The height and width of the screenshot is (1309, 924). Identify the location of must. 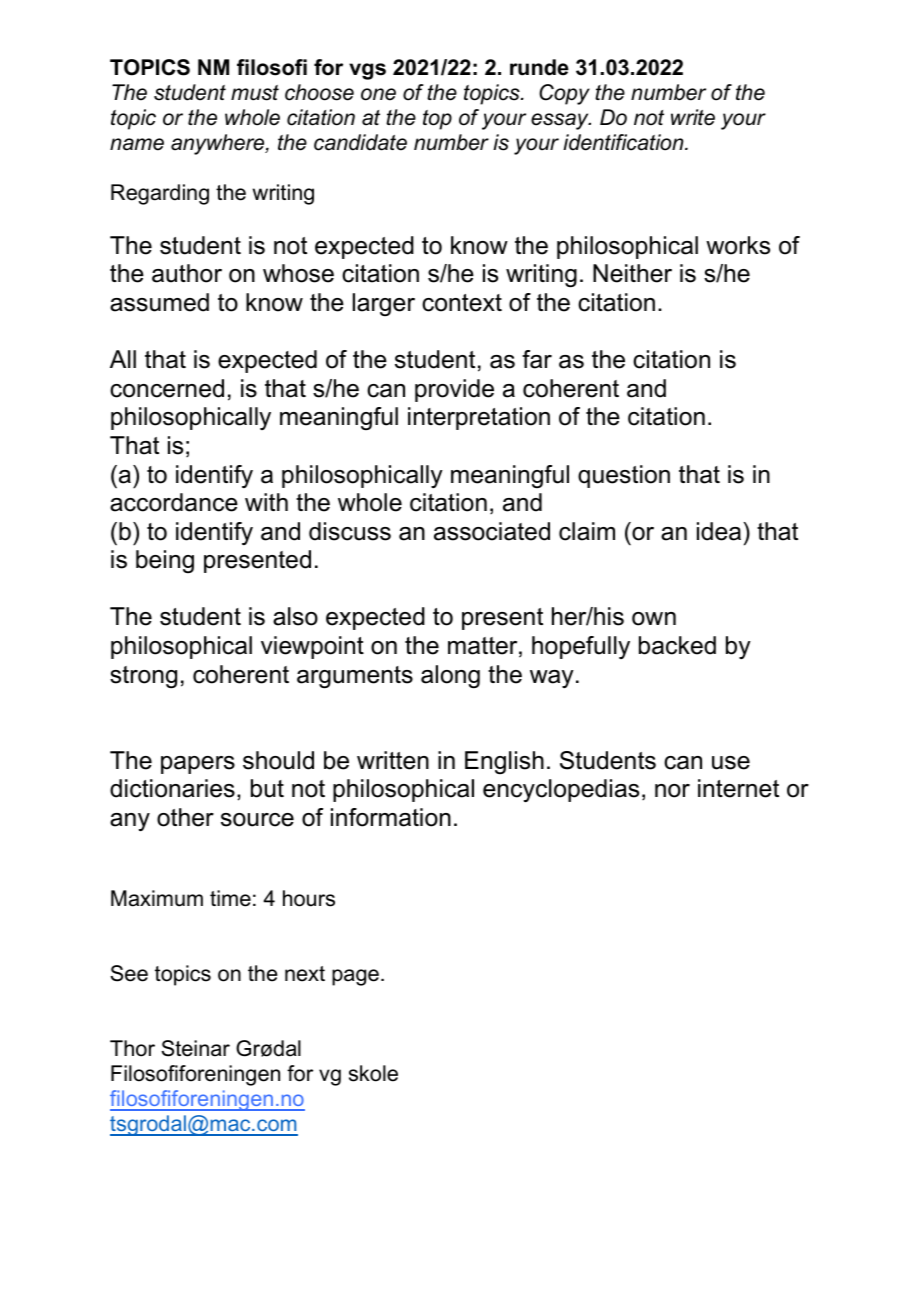
(255, 93).
